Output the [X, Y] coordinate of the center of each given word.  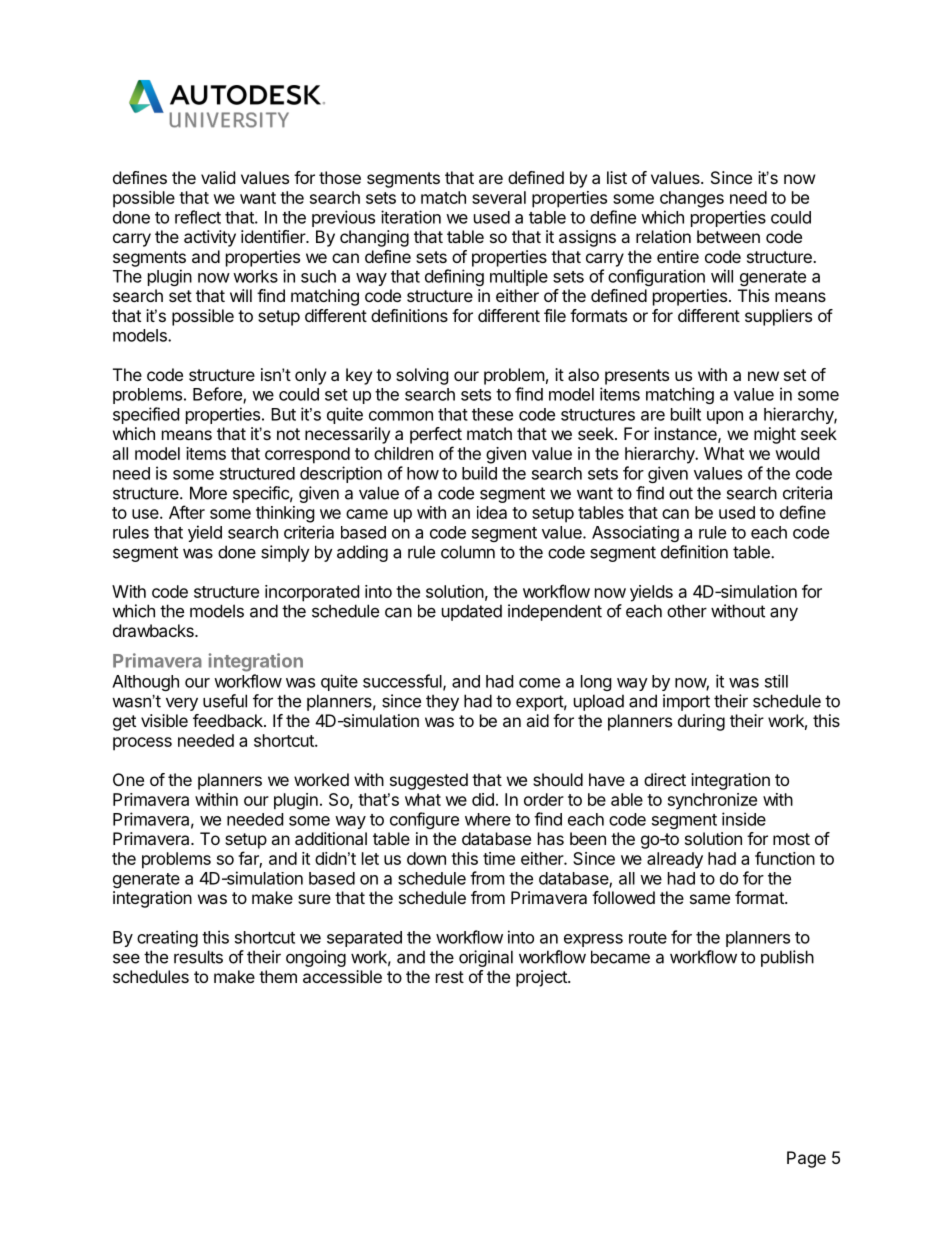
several [499, 197]
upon [725, 417]
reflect [198, 217]
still [776, 681]
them [278, 976]
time [499, 858]
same [710, 899]
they [442, 702]
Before [218, 395]
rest [450, 977]
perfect [436, 435]
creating [167, 938]
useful [225, 701]
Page [806, 1159]
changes [692, 199]
